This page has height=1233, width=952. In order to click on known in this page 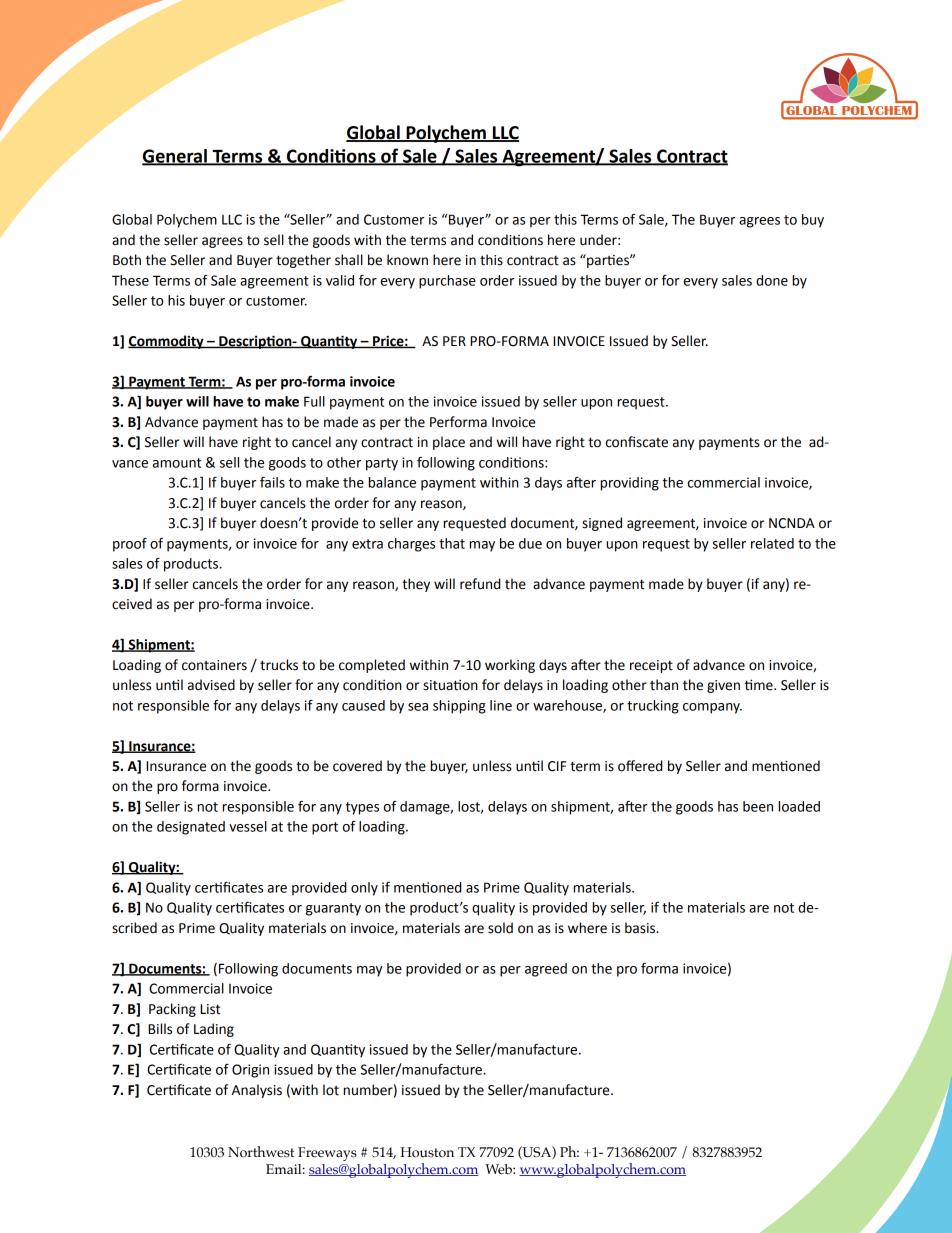, I will do `click(407, 260)`.
